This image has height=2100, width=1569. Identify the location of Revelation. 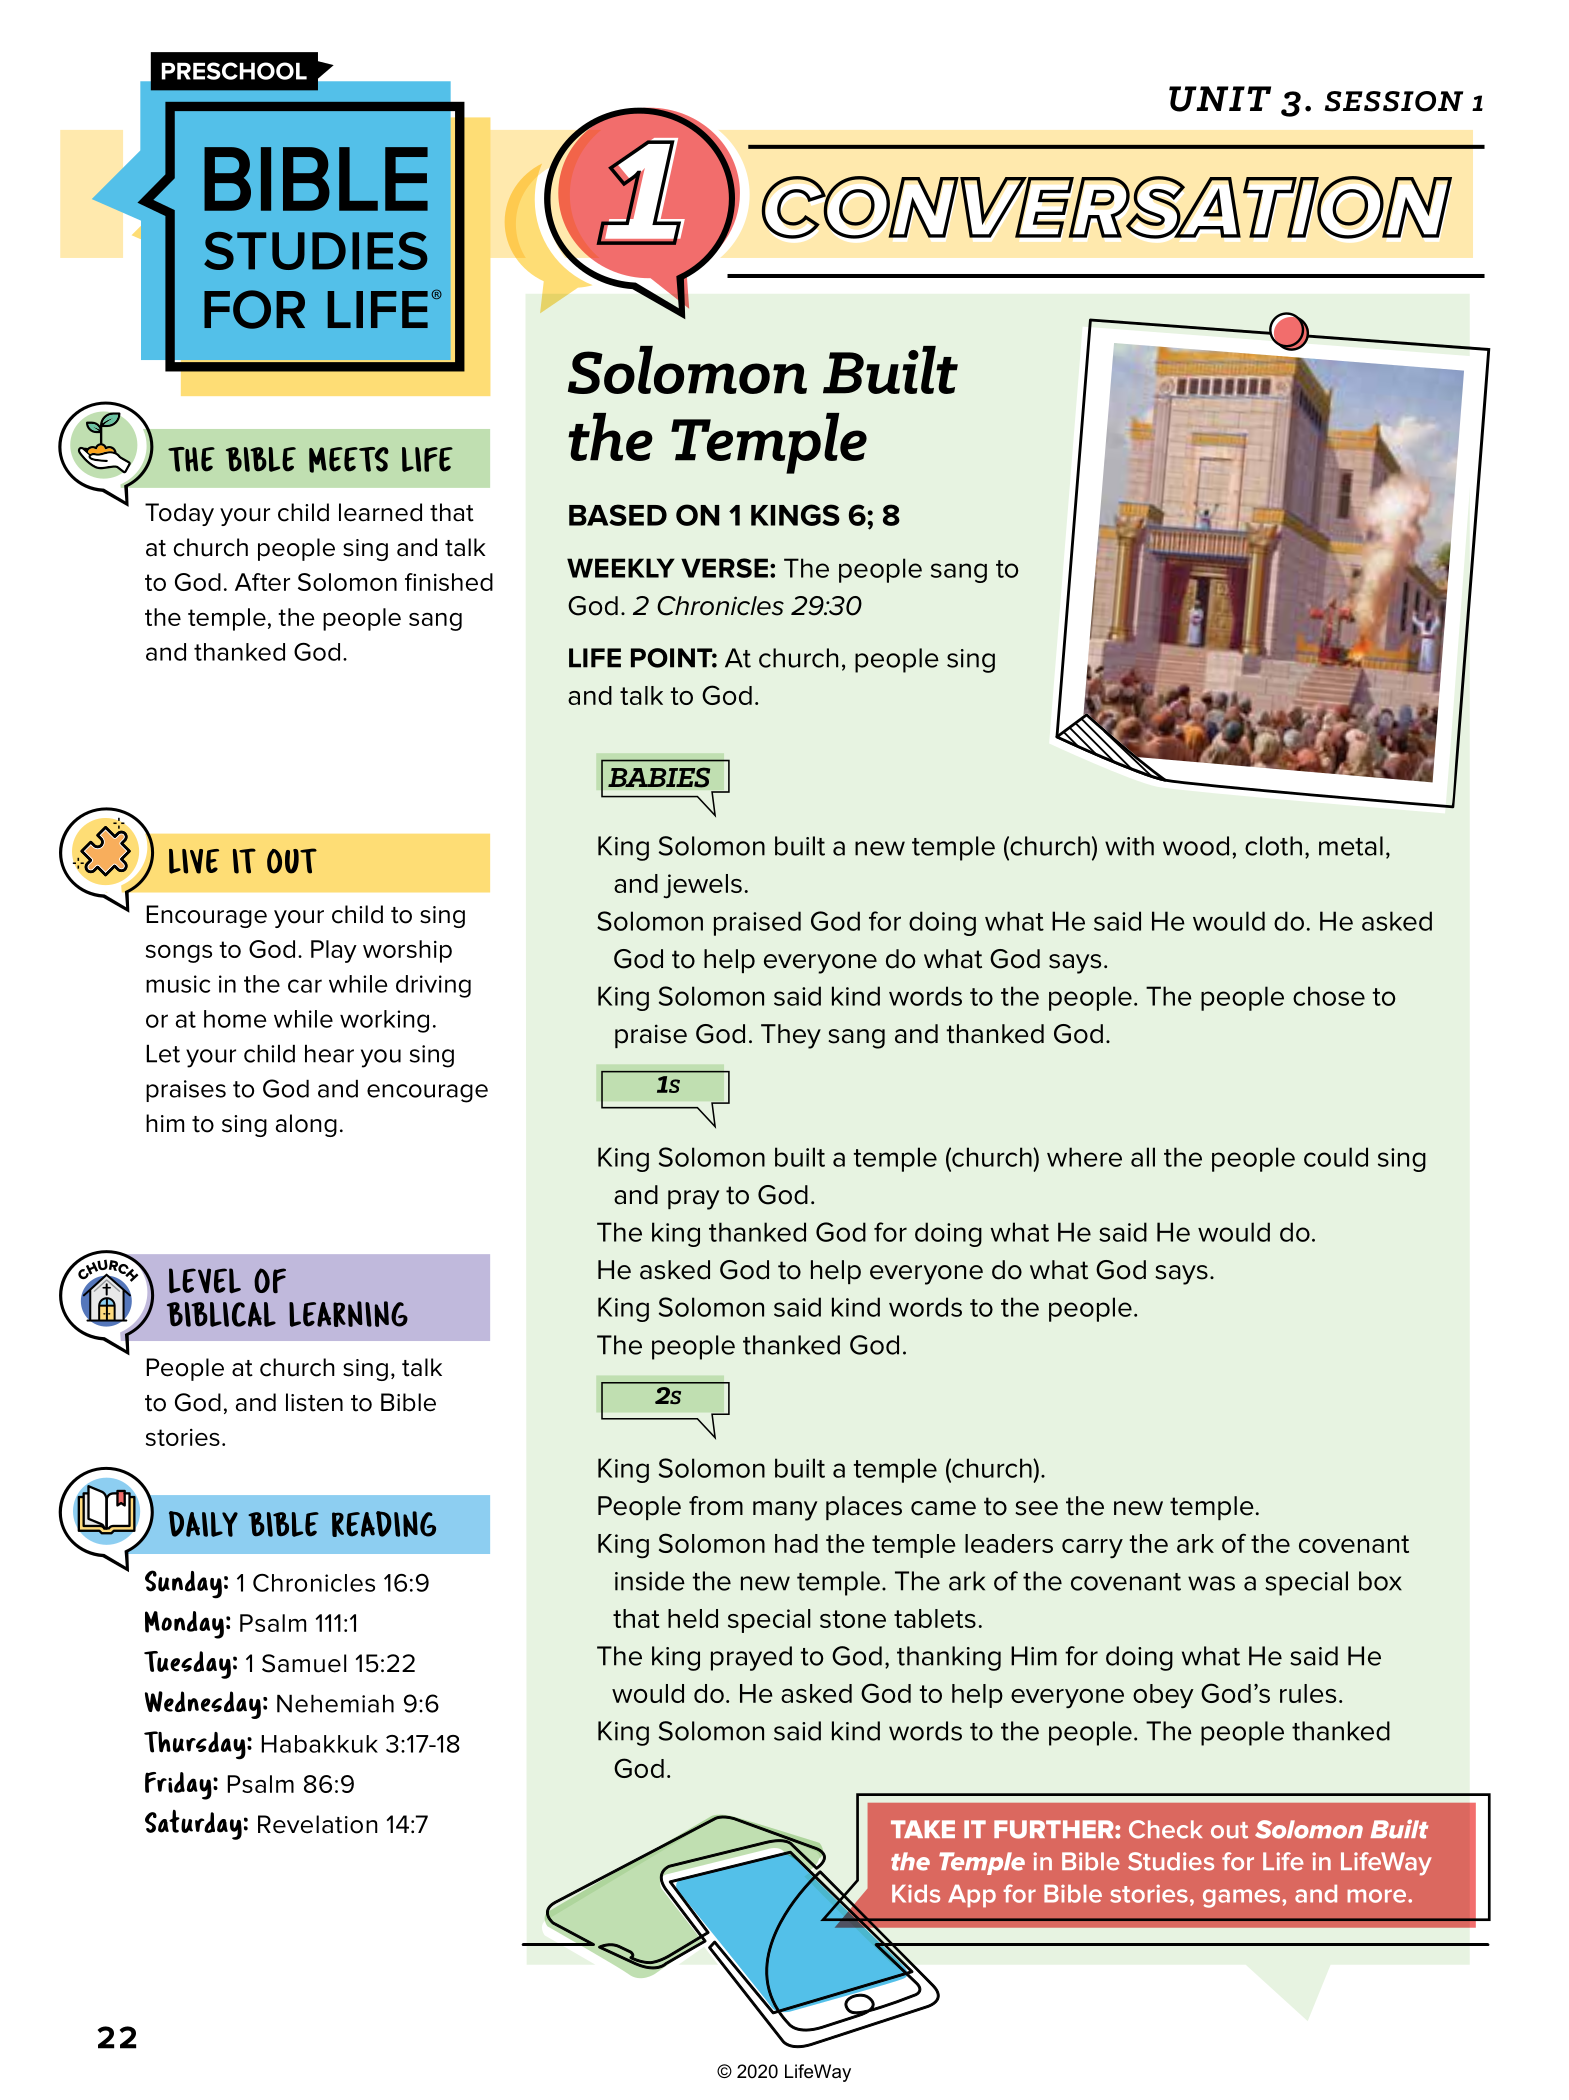
(318, 1824).
